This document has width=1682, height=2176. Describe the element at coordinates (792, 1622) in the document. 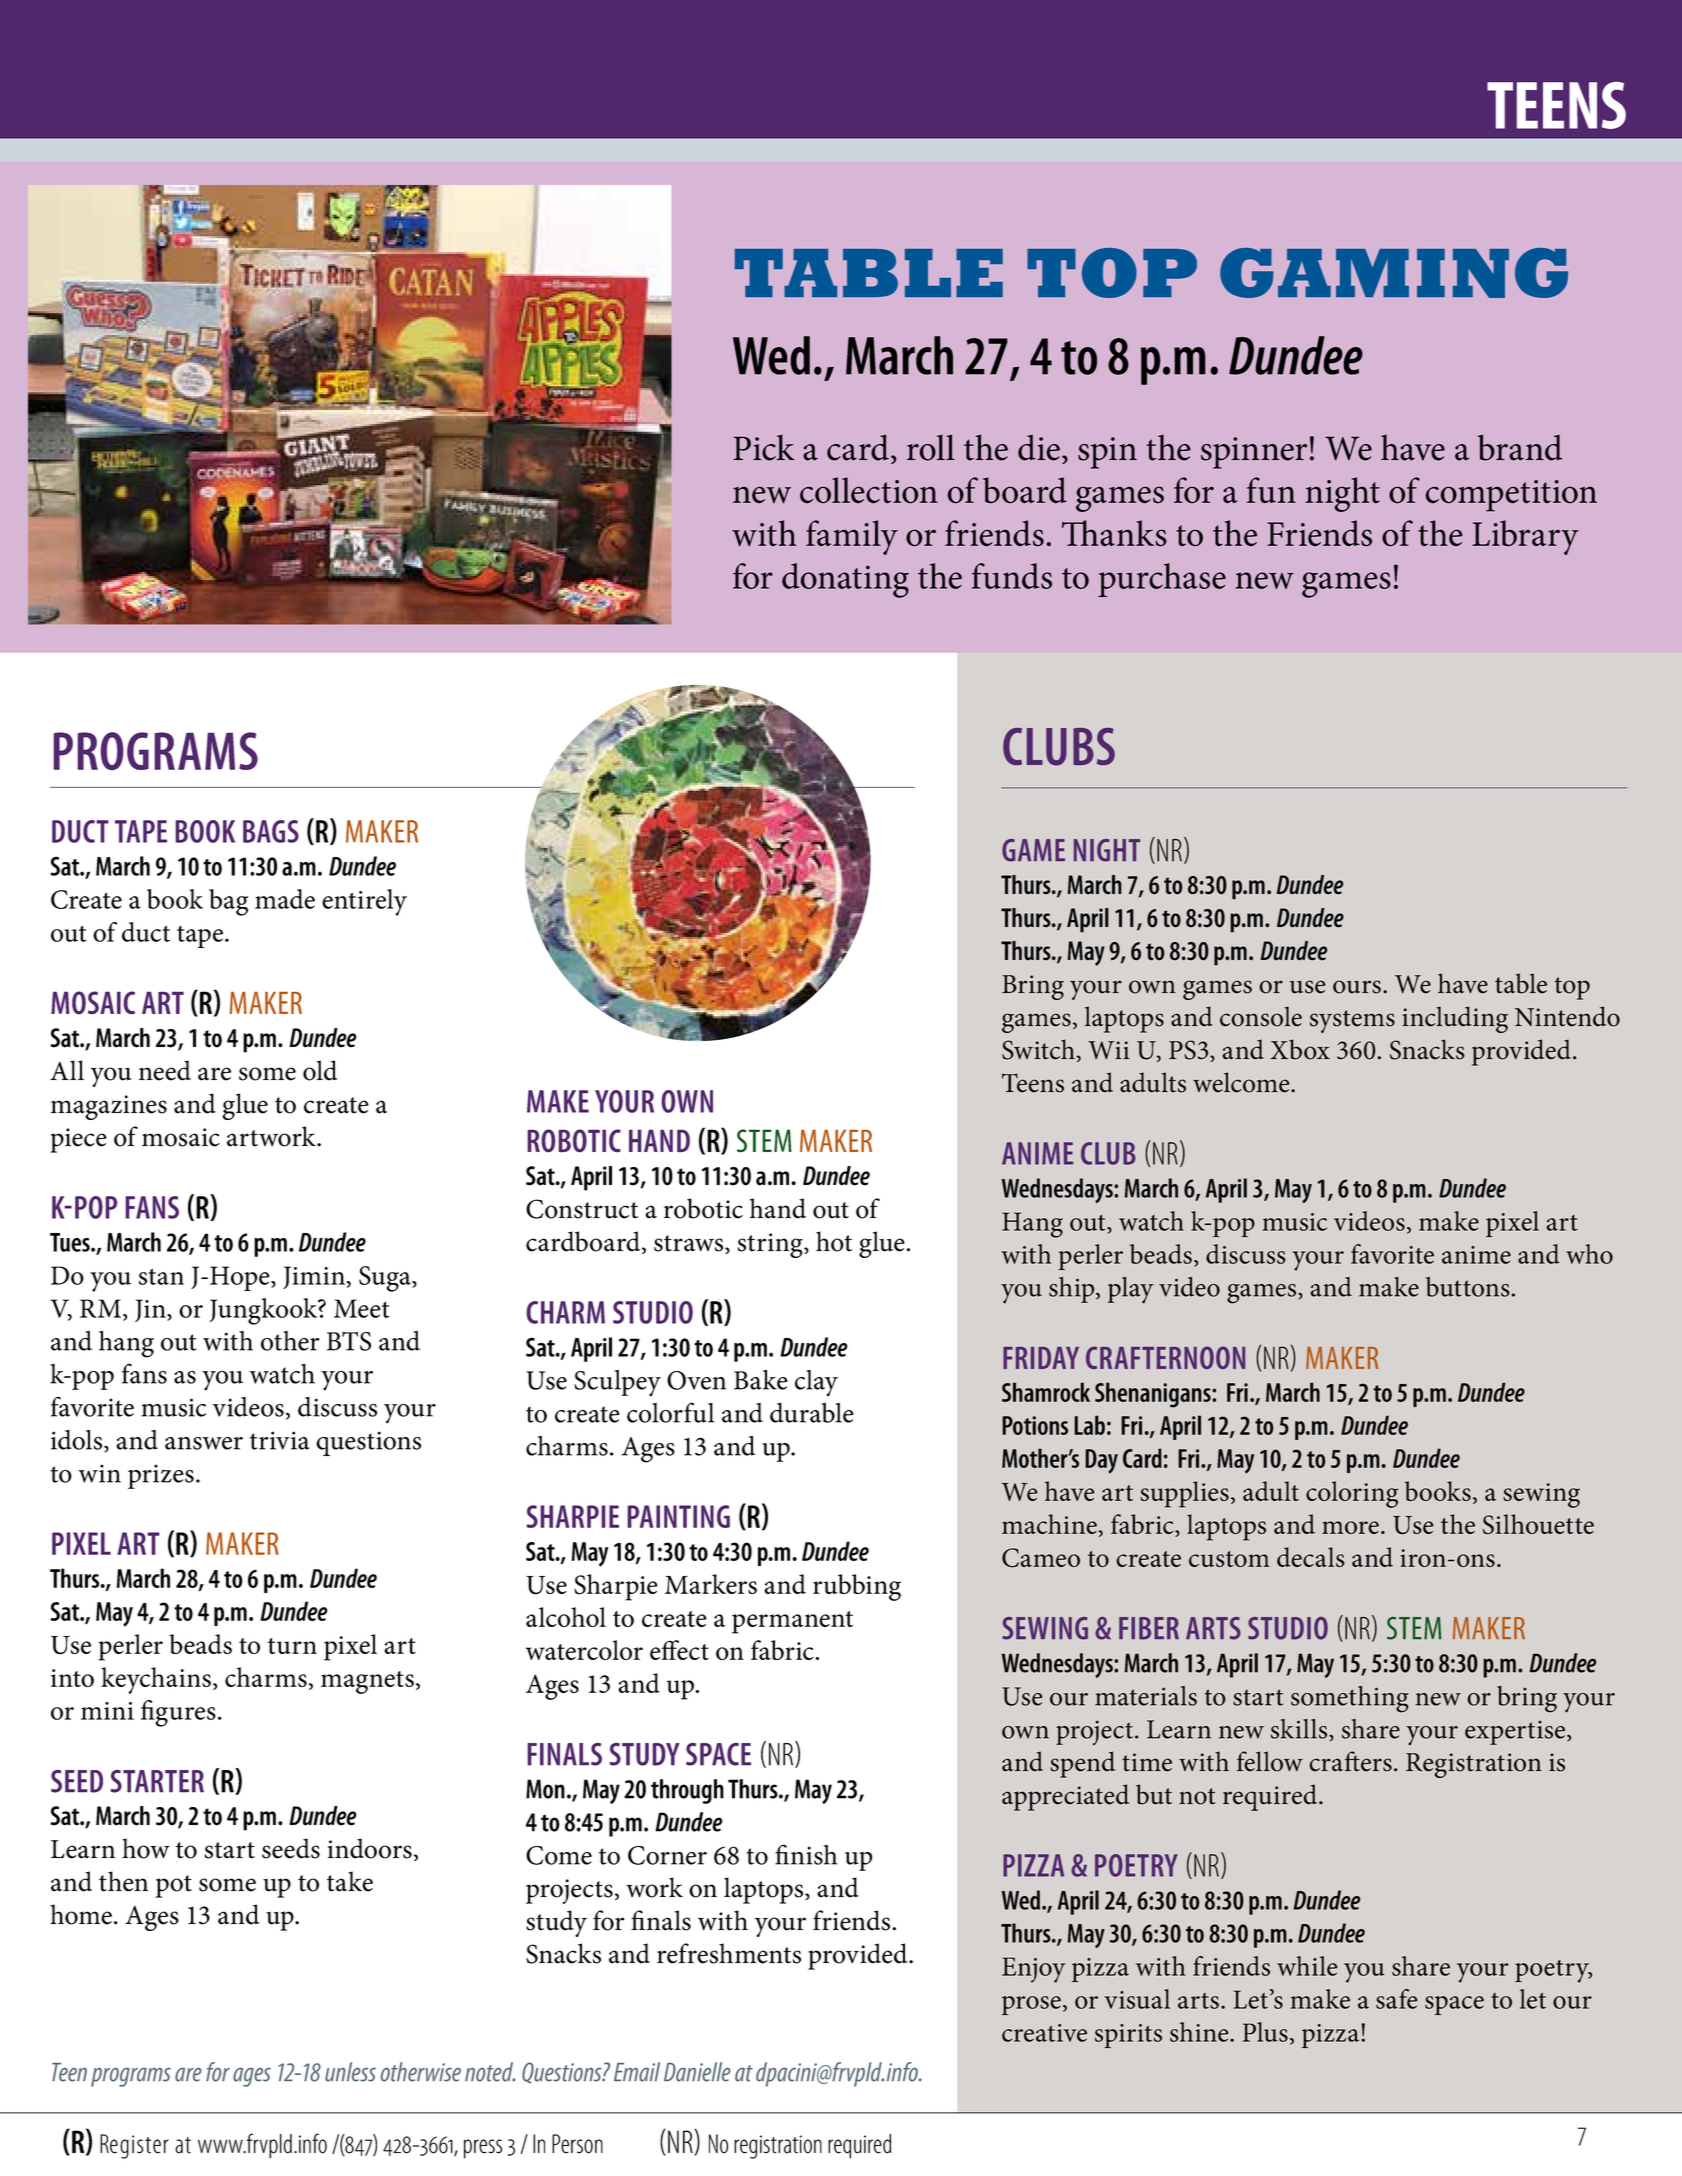

I see `permanent` at that location.
